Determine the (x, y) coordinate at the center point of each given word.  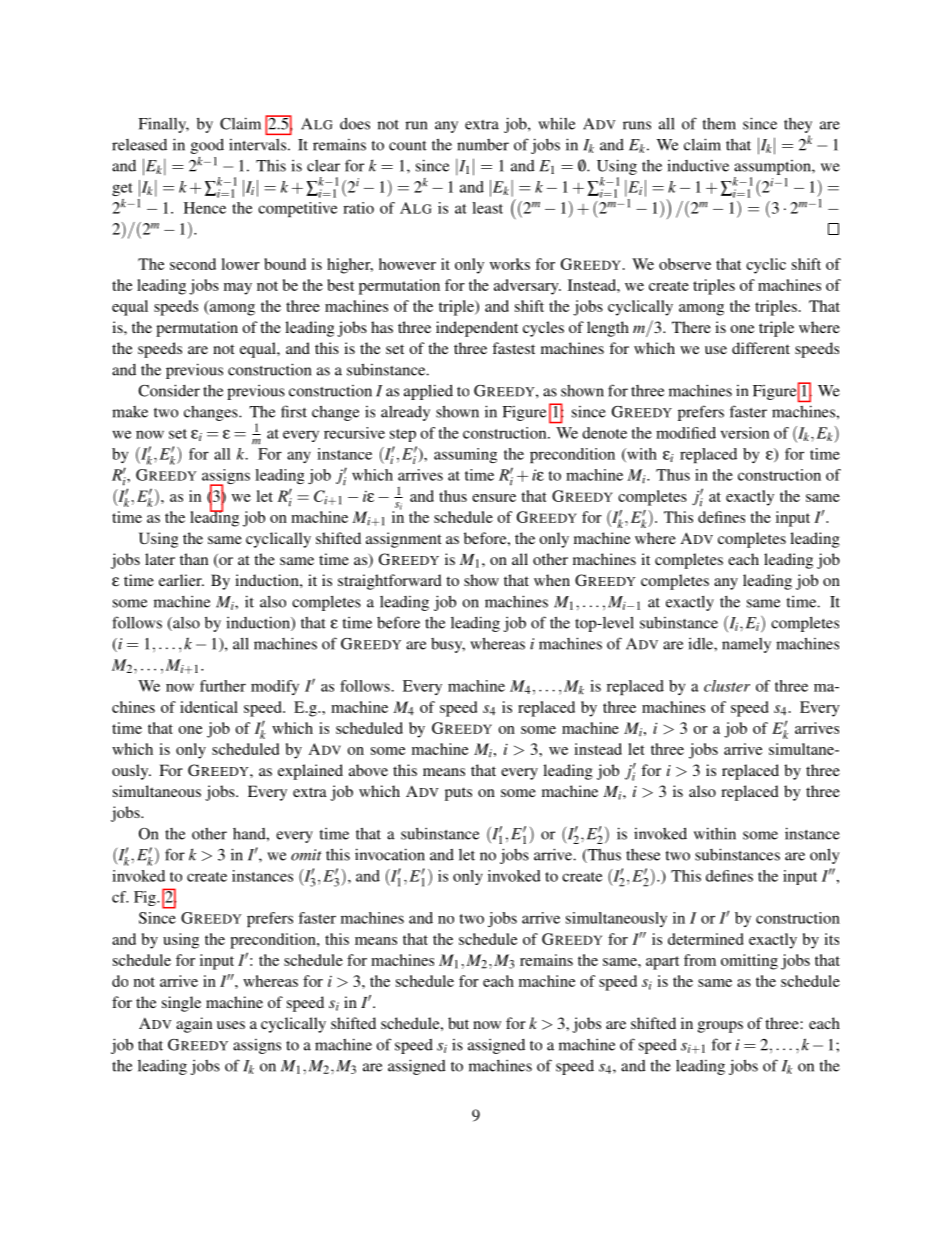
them (719, 124)
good (207, 146)
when (552, 580)
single (181, 1004)
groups (720, 1027)
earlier (181, 580)
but (458, 1023)
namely (746, 645)
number (483, 145)
